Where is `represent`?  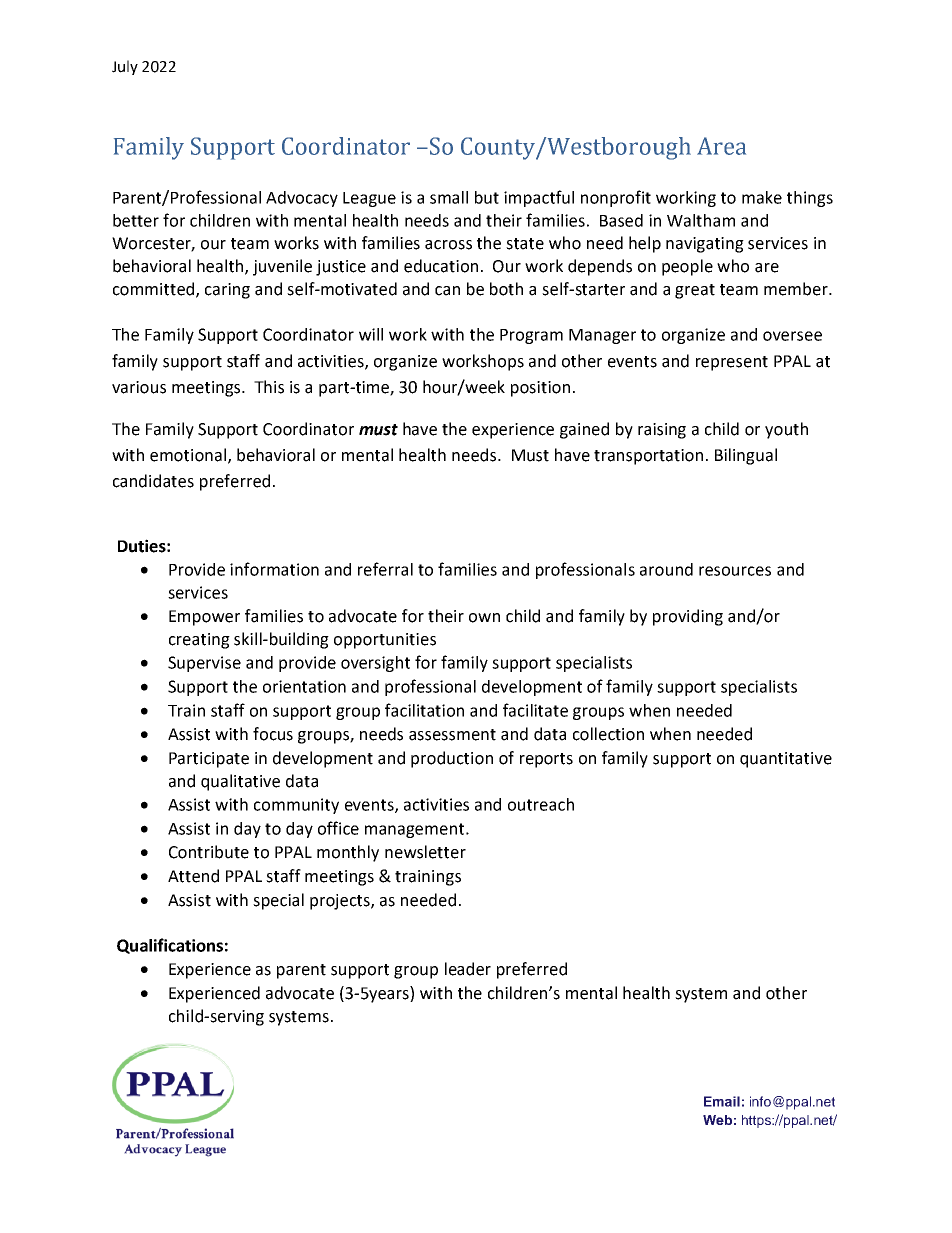
represent is located at coordinates (732, 363).
